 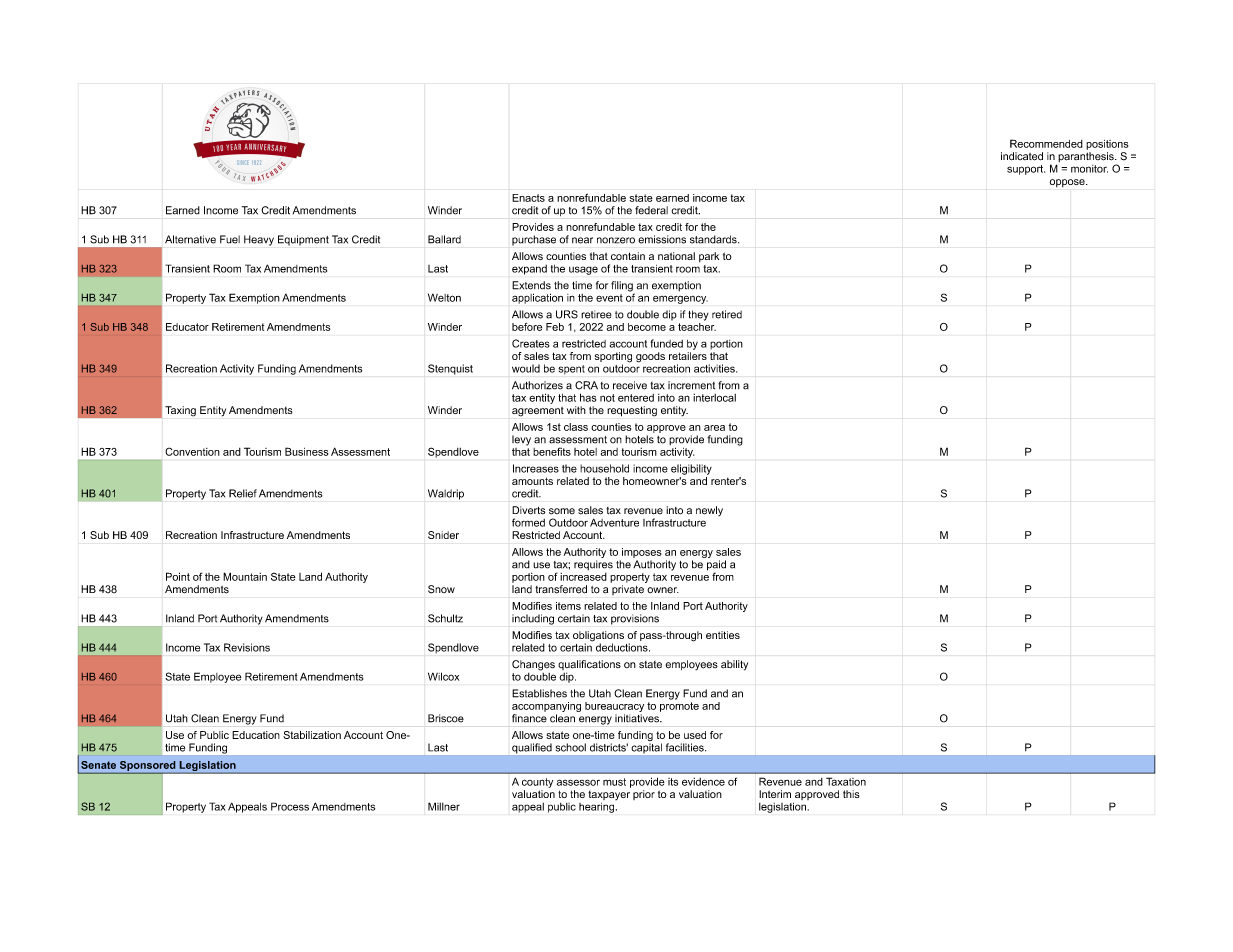 What do you see at coordinates (604, 468) in the page?
I see `household` at bounding box center [604, 468].
